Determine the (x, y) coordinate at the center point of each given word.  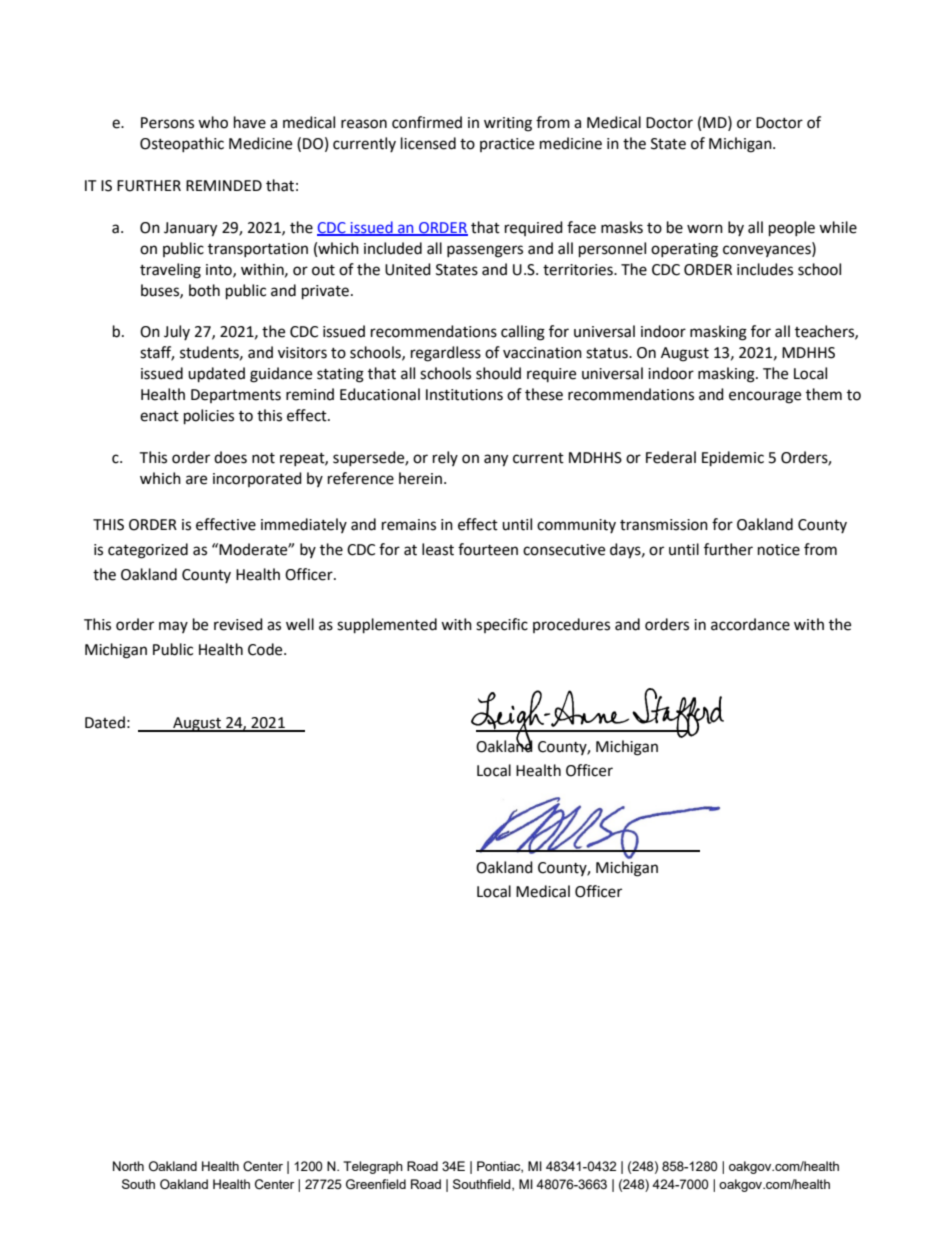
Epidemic (733, 459)
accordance (750, 624)
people (792, 229)
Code (266, 649)
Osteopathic (182, 144)
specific (502, 625)
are (196, 480)
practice (507, 145)
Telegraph (373, 1167)
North (128, 1166)
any (496, 460)
